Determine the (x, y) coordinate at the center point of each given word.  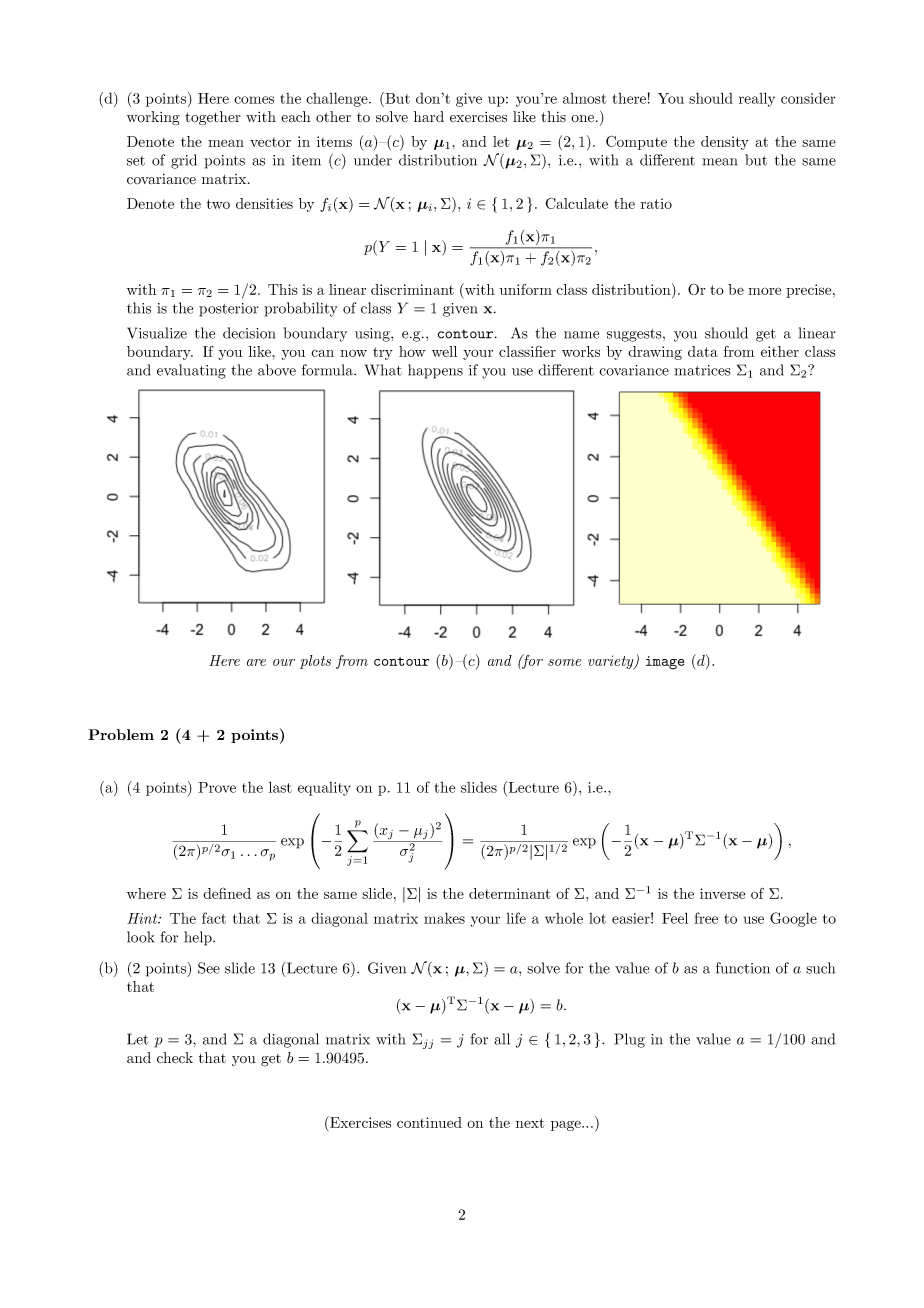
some (564, 662)
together (213, 118)
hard (429, 117)
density (725, 143)
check (175, 1058)
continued (429, 1122)
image (665, 663)
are (256, 662)
